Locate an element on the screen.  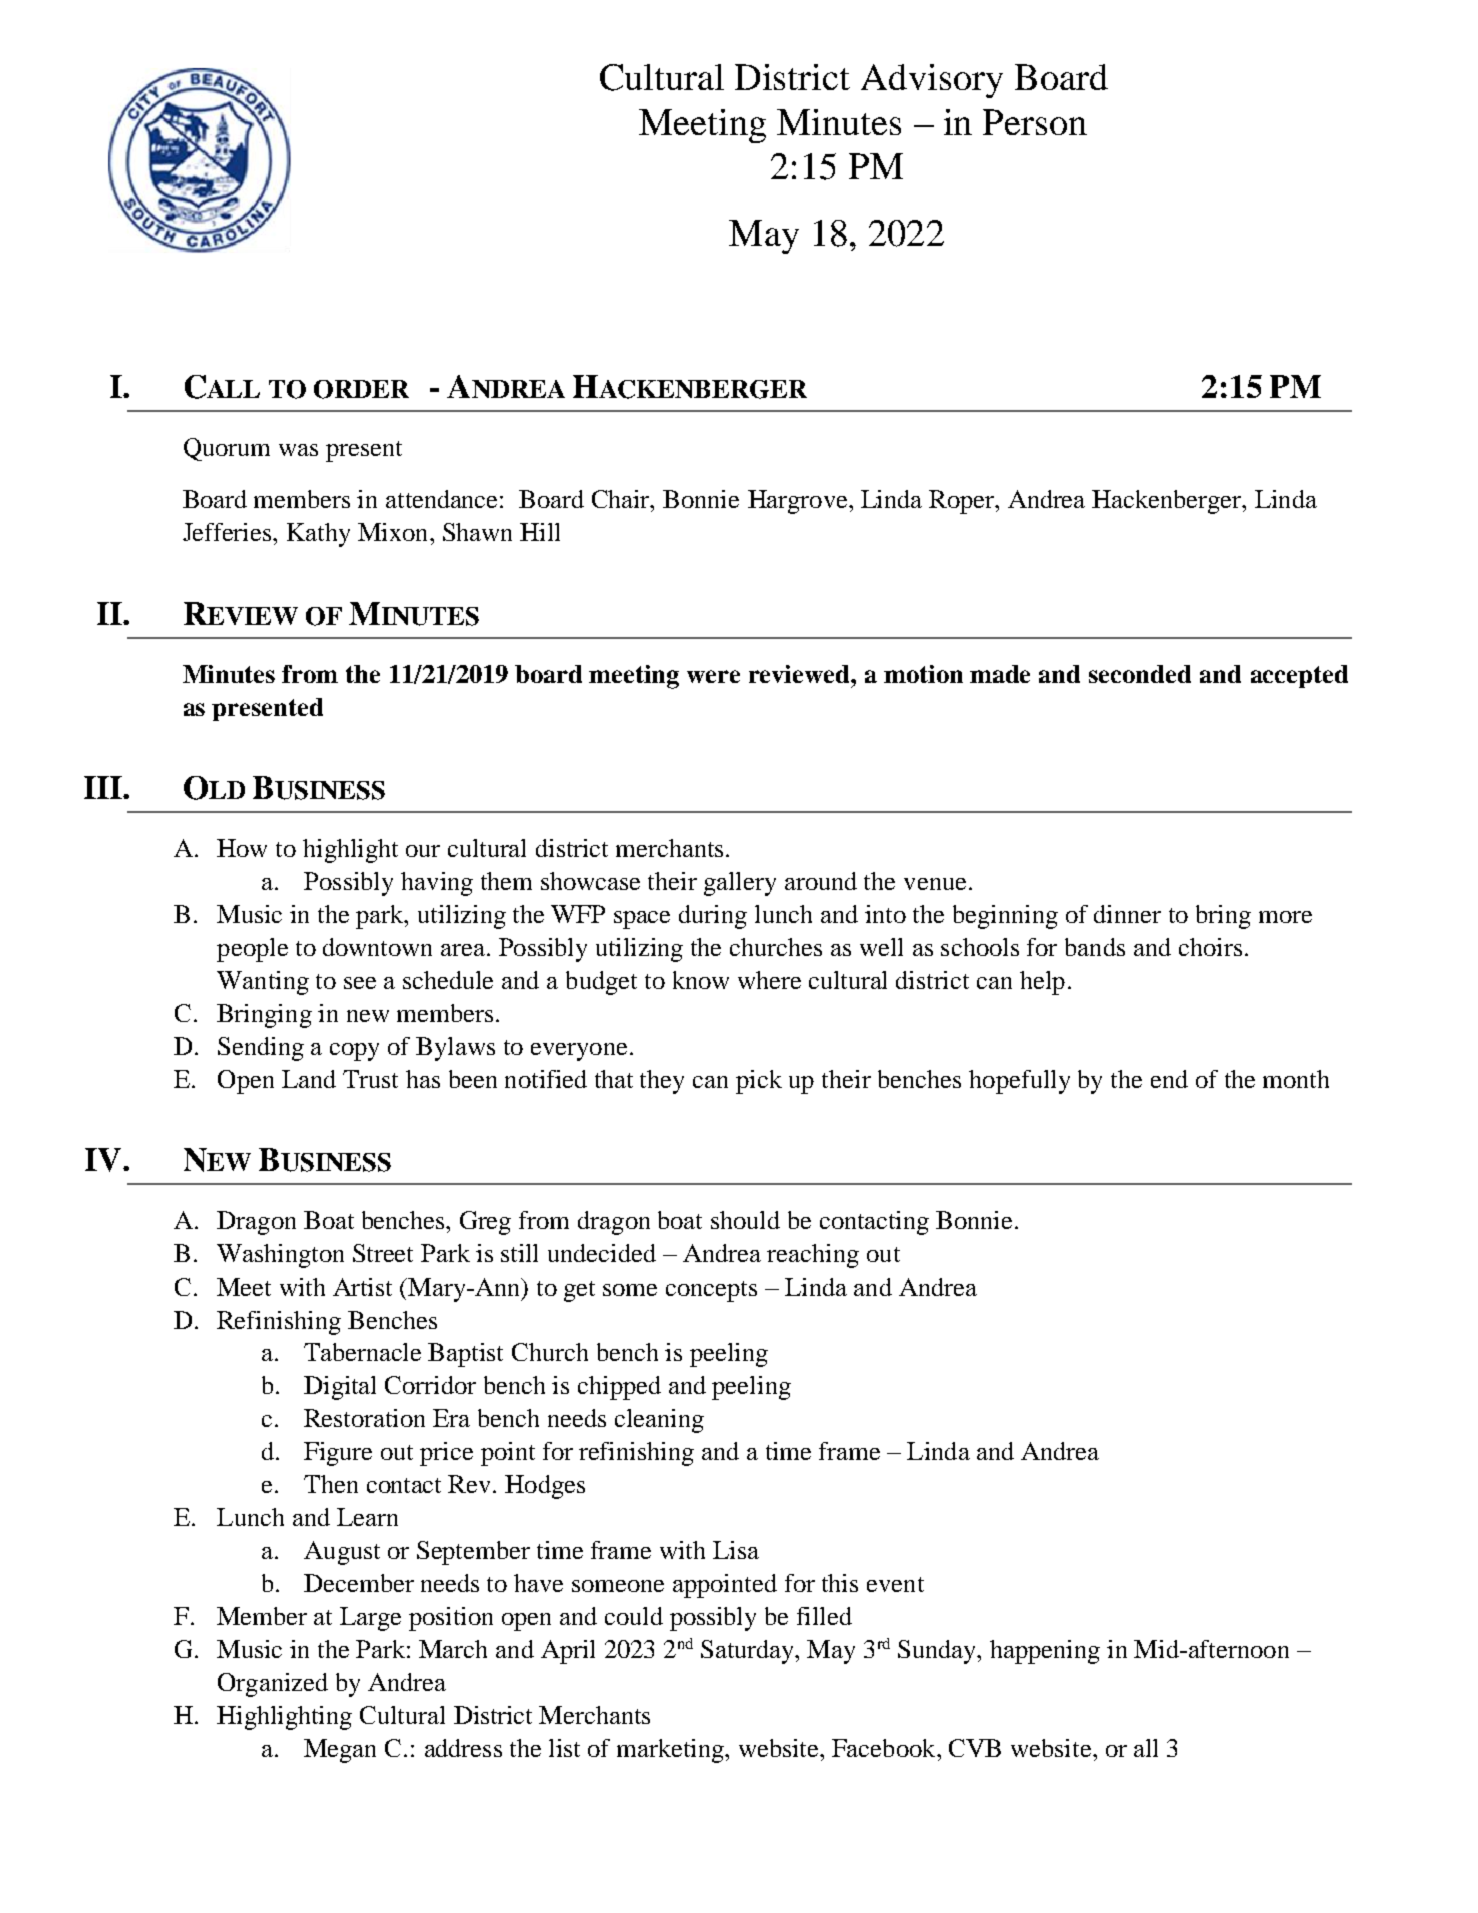
Organized is located at coordinates (273, 1685).
